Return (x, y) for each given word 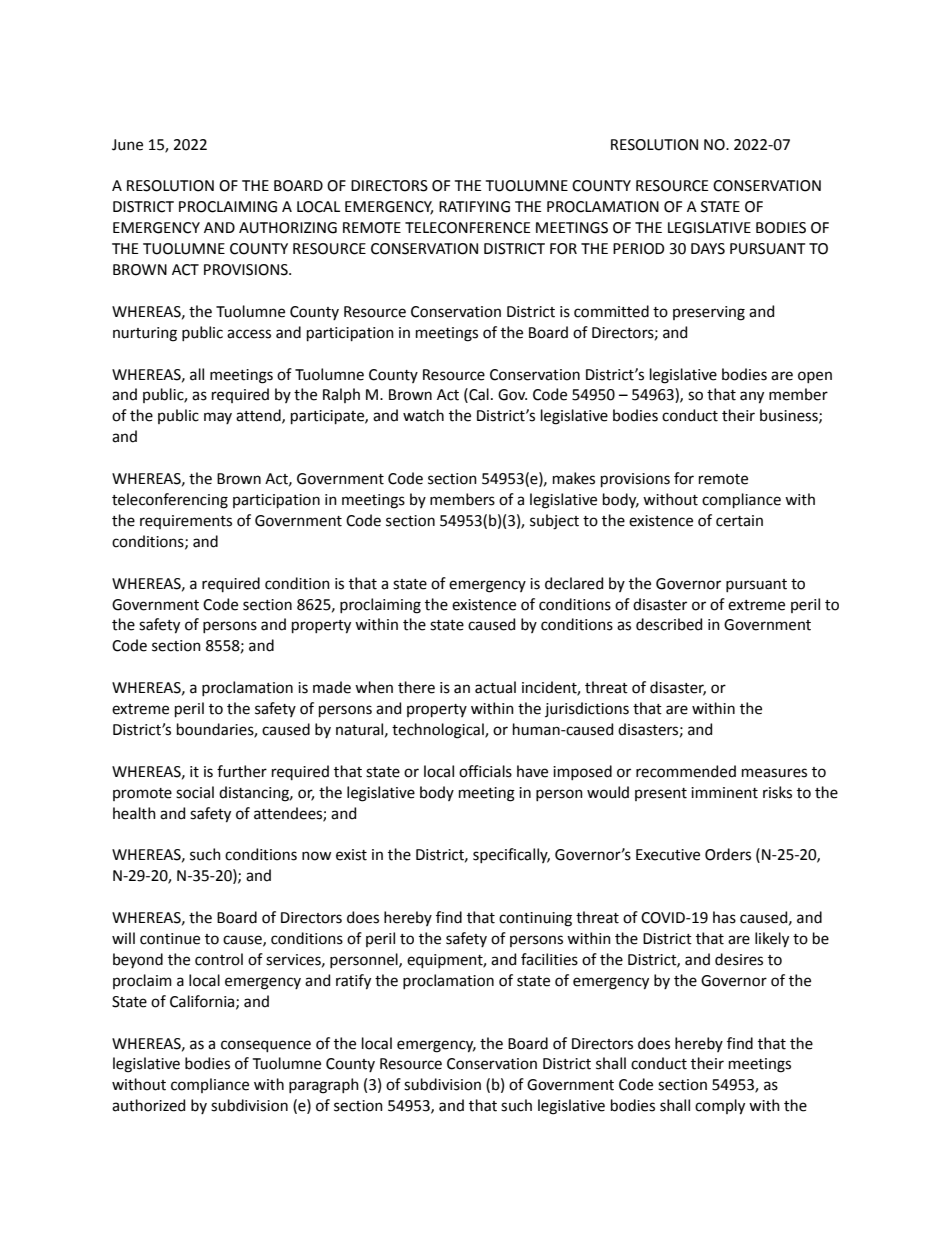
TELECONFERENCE (468, 228)
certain (739, 521)
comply (720, 1107)
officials (485, 771)
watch (423, 415)
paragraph (324, 1086)
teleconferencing (170, 501)
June (127, 145)
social (195, 792)
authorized (148, 1105)
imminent (724, 793)
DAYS (708, 249)
